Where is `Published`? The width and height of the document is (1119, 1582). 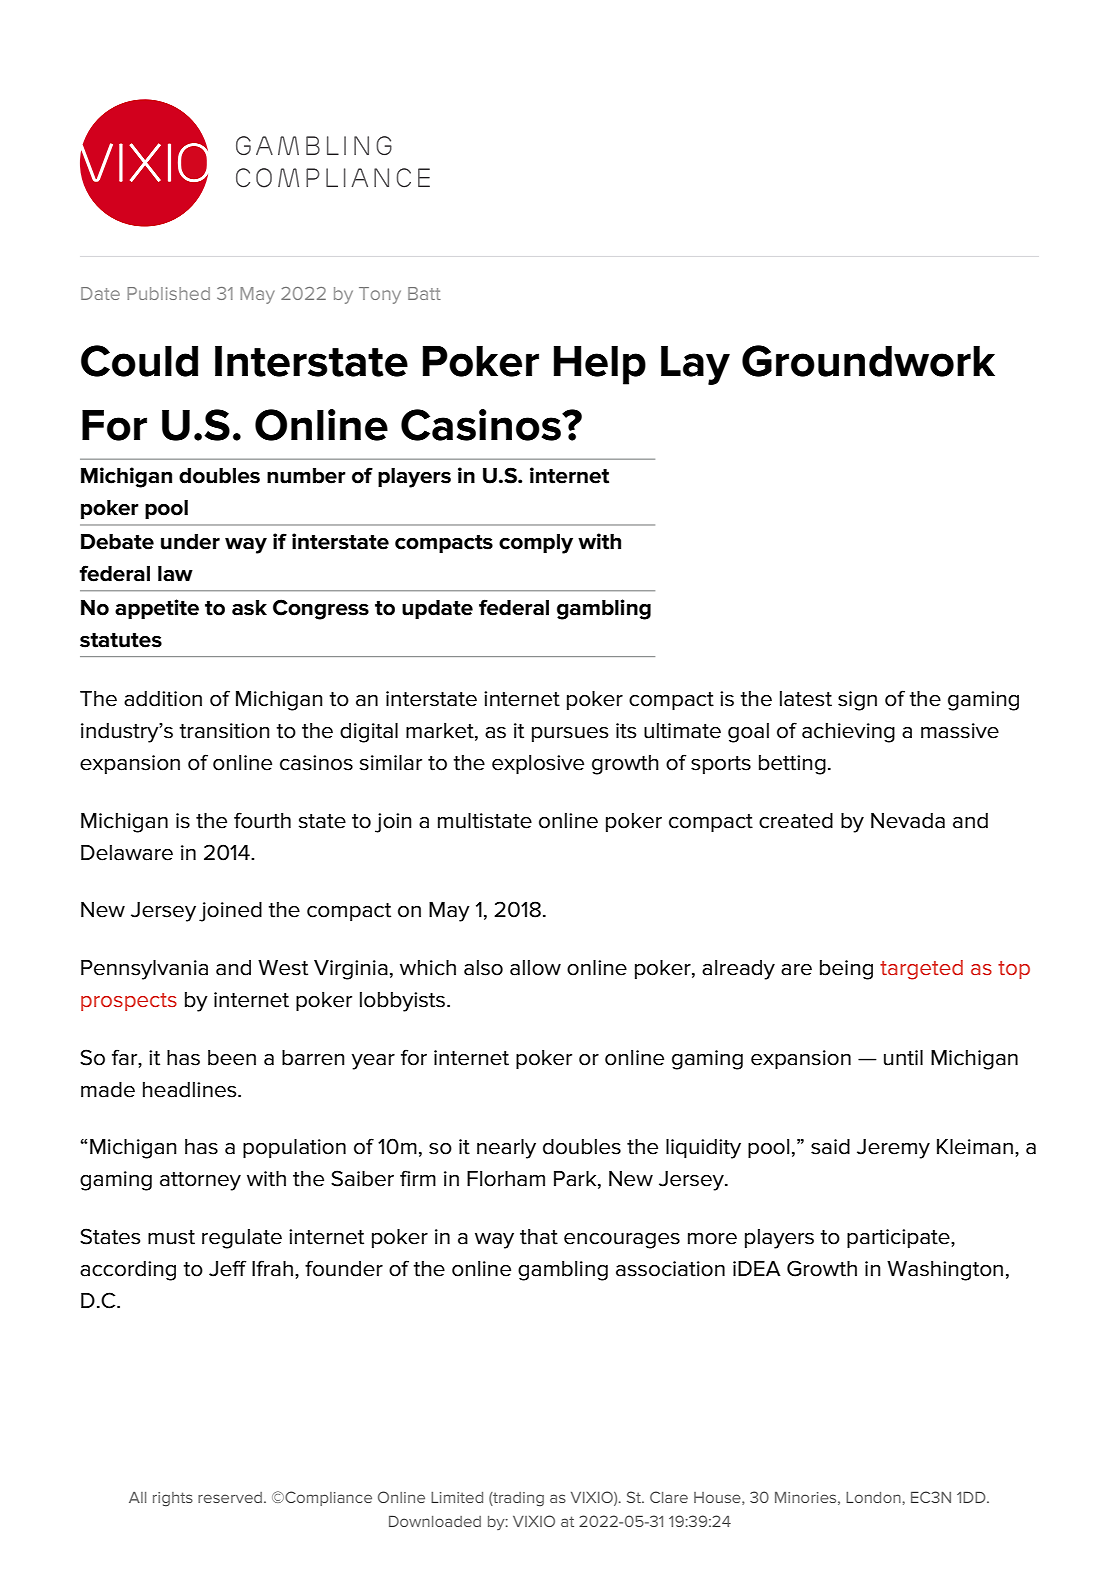 Published is located at coordinates (168, 293).
